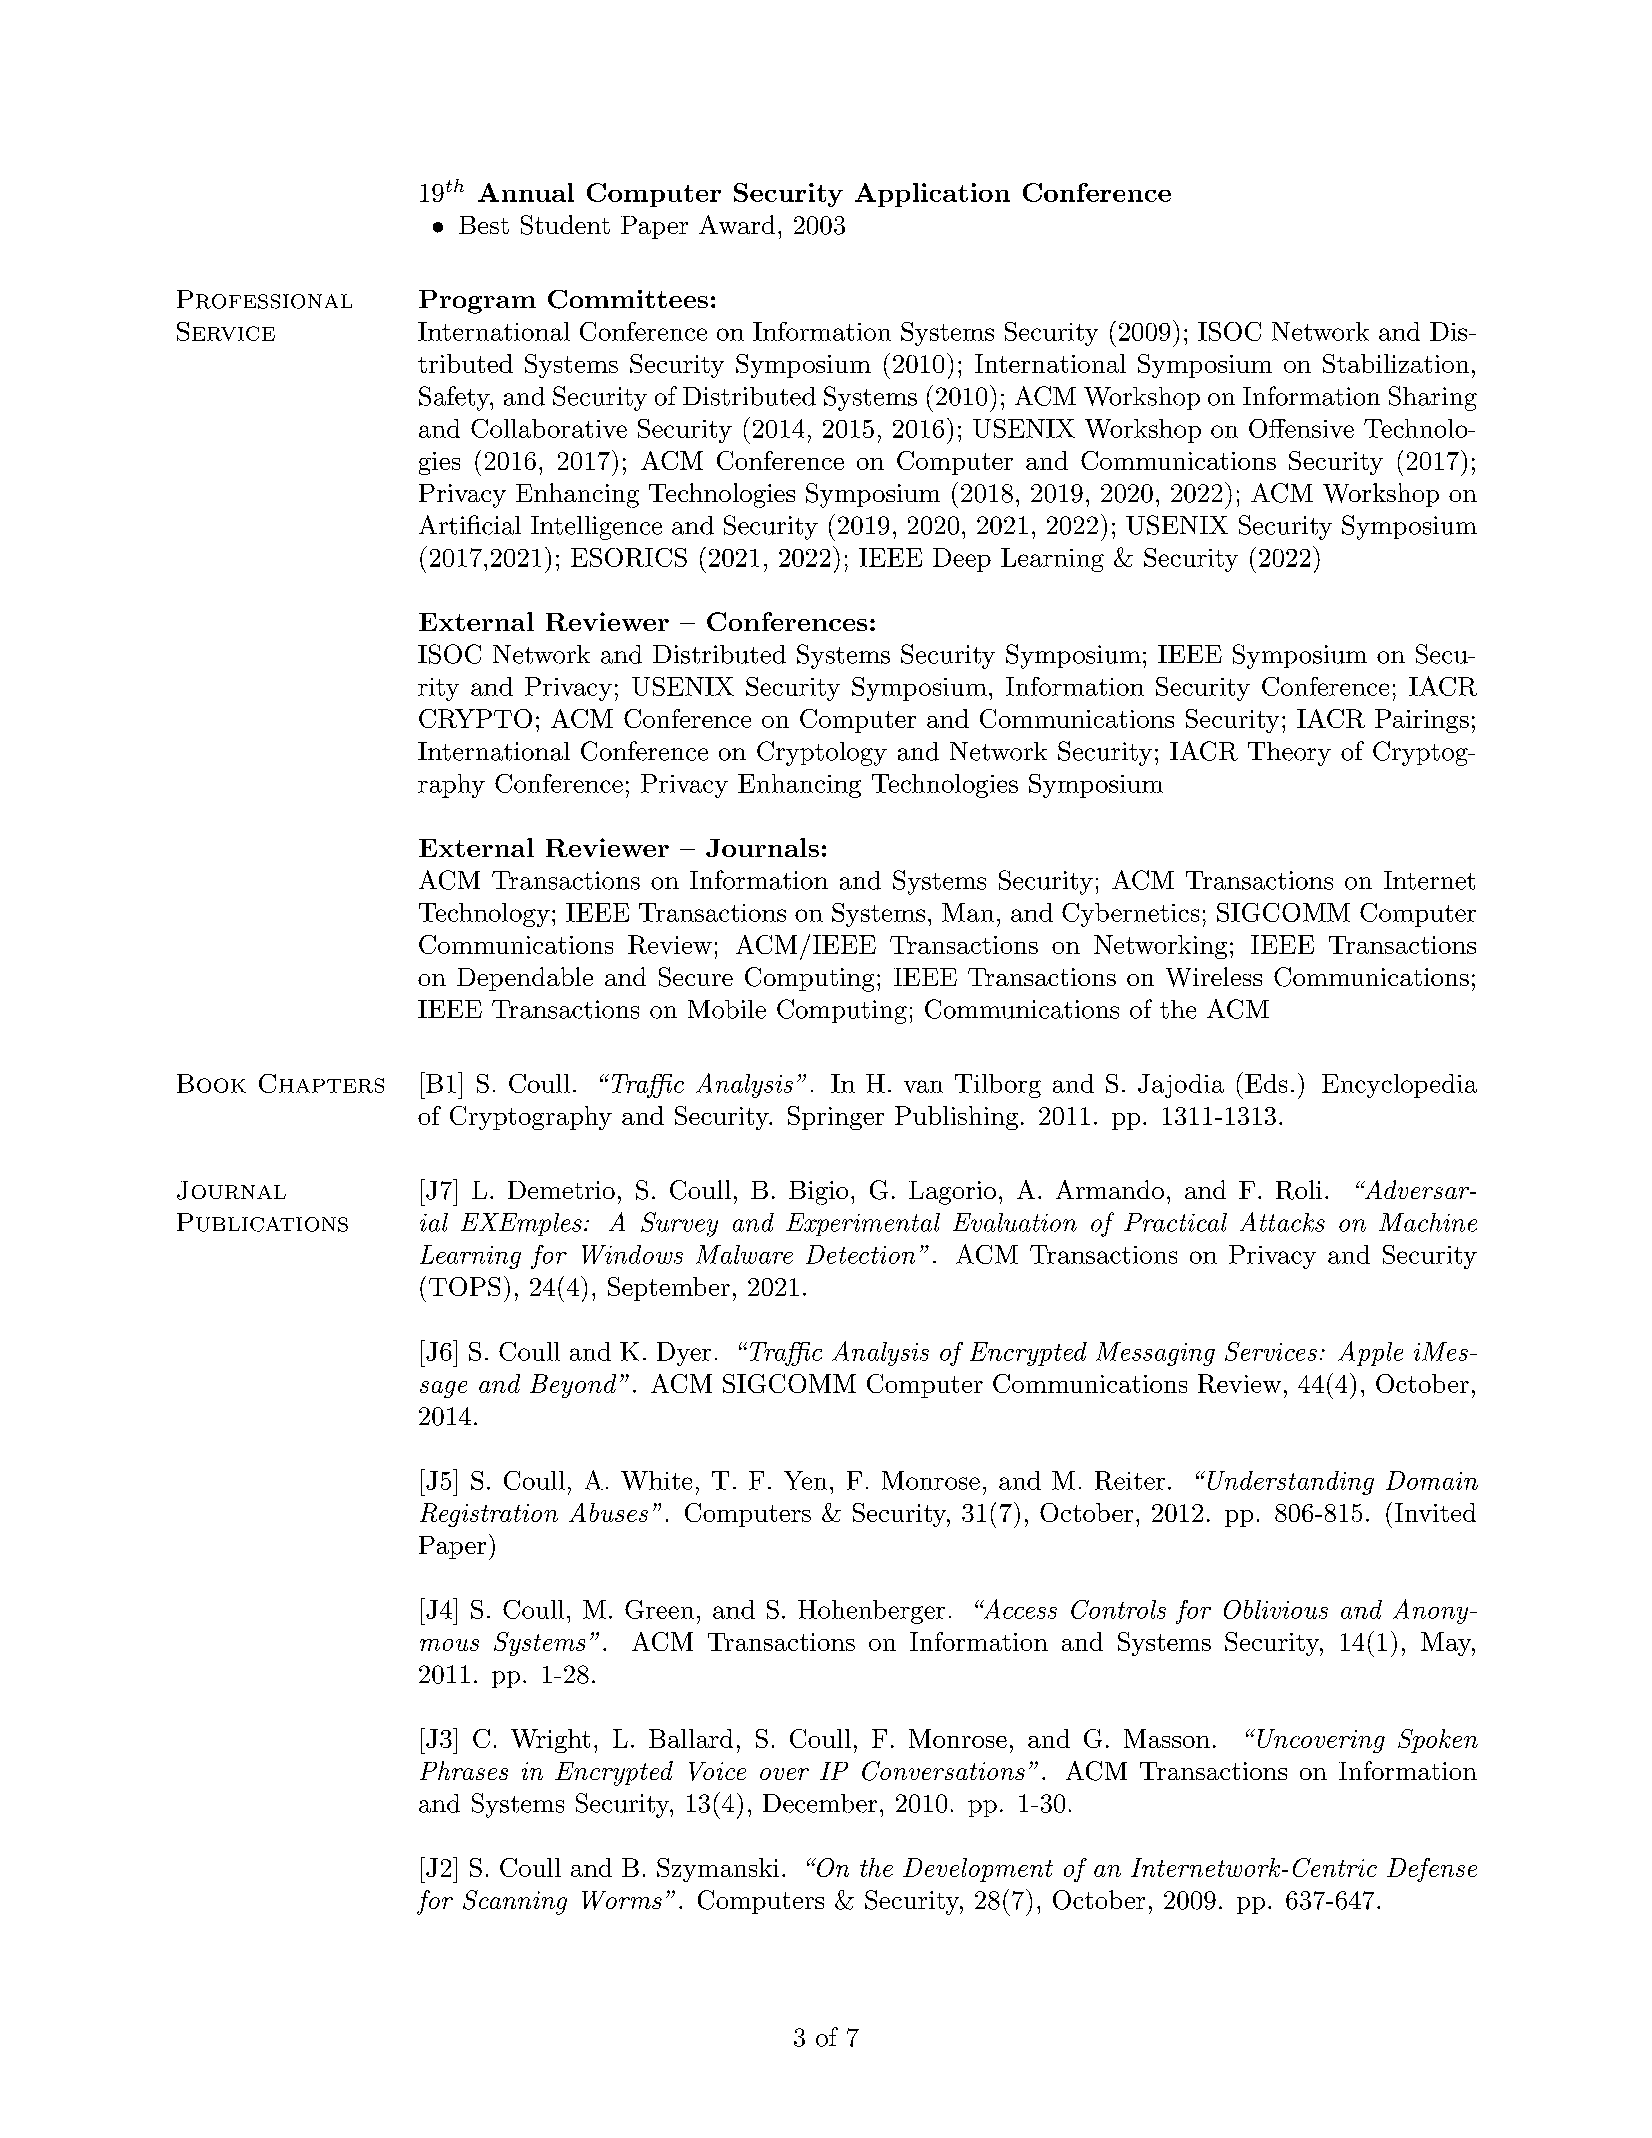 Image resolution: width=1652 pixels, height=2138 pixels. Describe the element at coordinates (860, 1254) in the page. I see `Detection` at that location.
